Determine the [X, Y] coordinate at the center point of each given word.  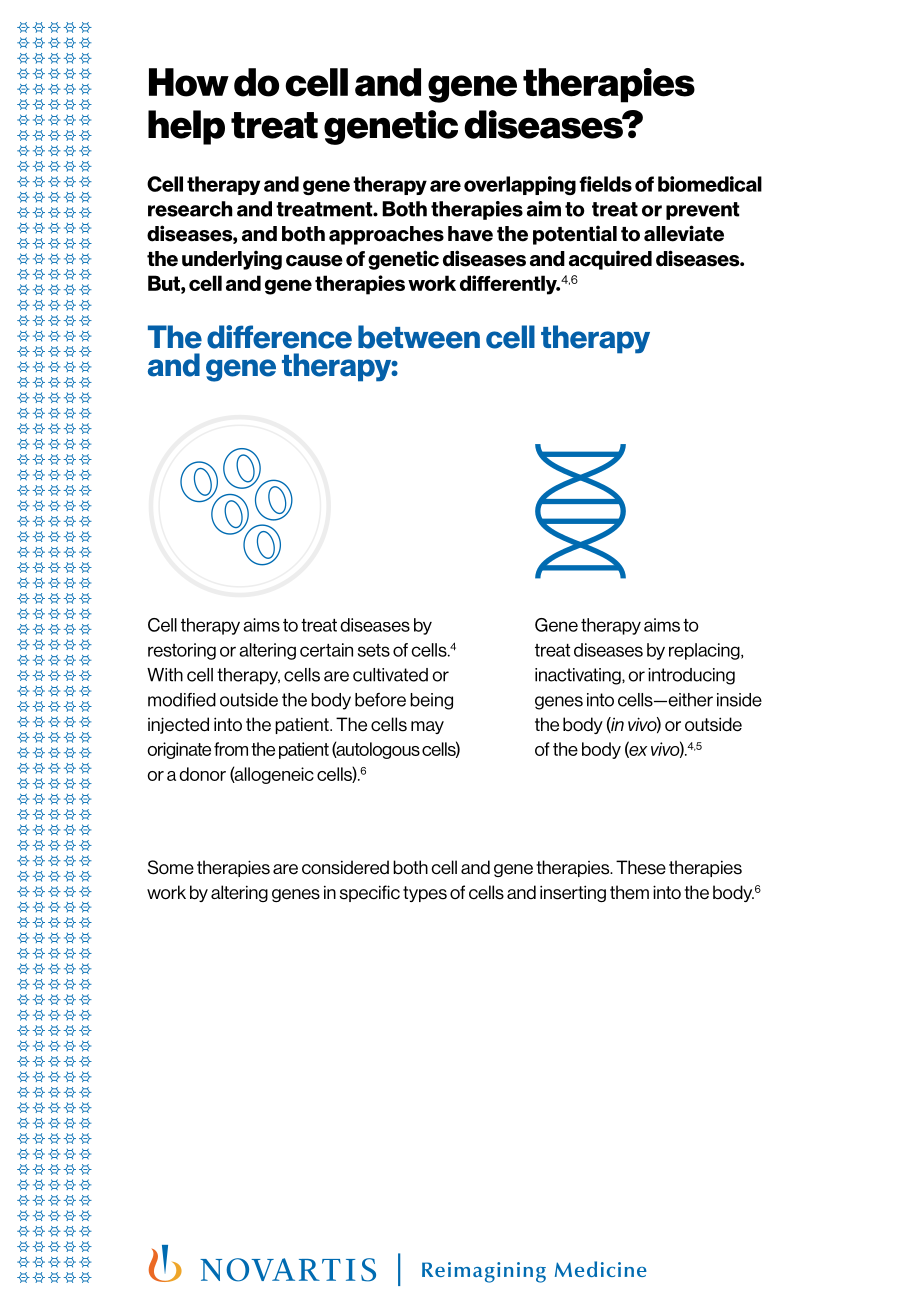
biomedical [710, 184]
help [186, 127]
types [425, 894]
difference [279, 337]
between [419, 337]
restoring [182, 651]
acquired [610, 260]
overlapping [520, 185]
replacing [705, 651]
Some [171, 867]
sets [374, 650]
